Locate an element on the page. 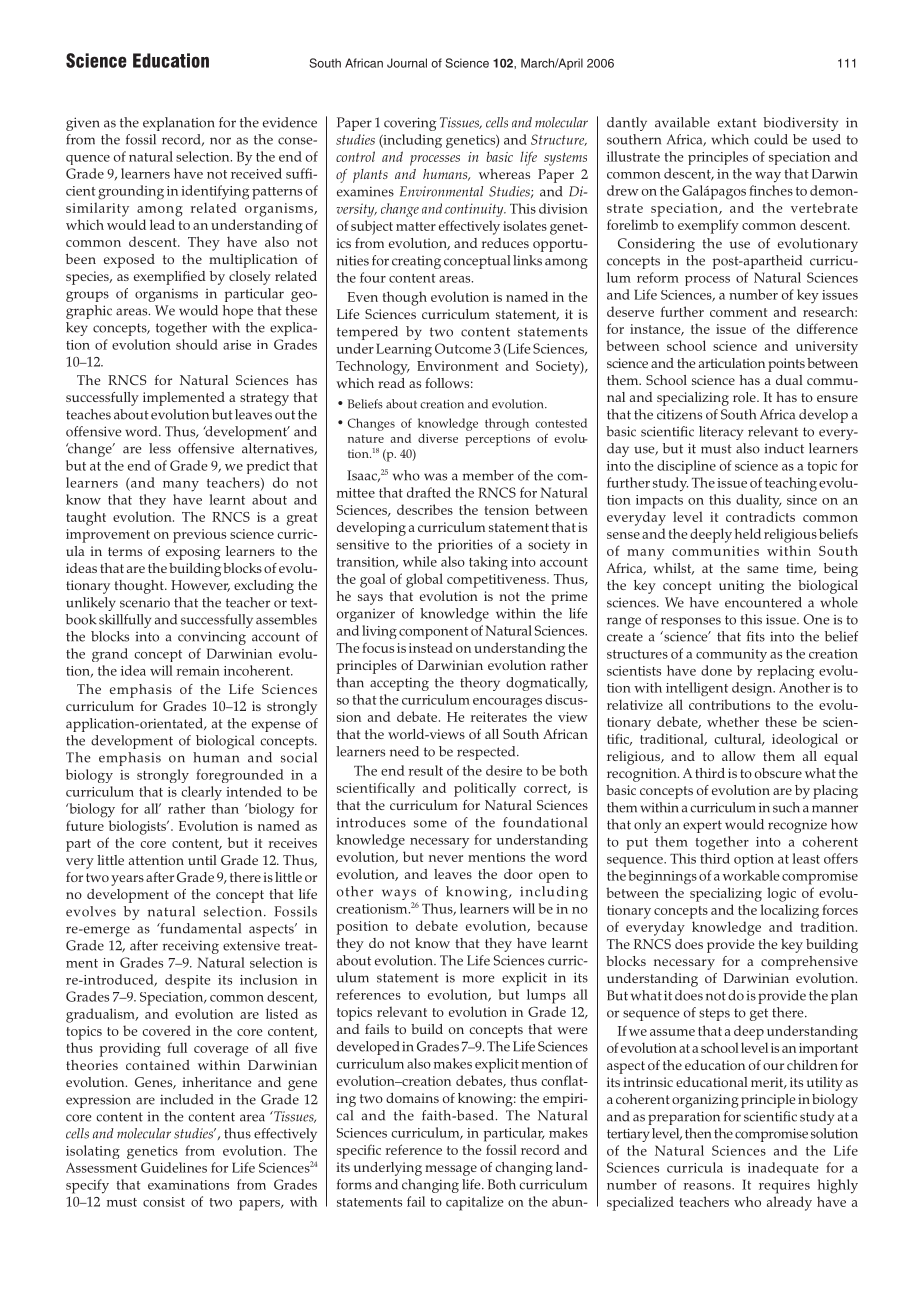 The image size is (924, 1308). Guidelines is located at coordinates (174, 1167).
